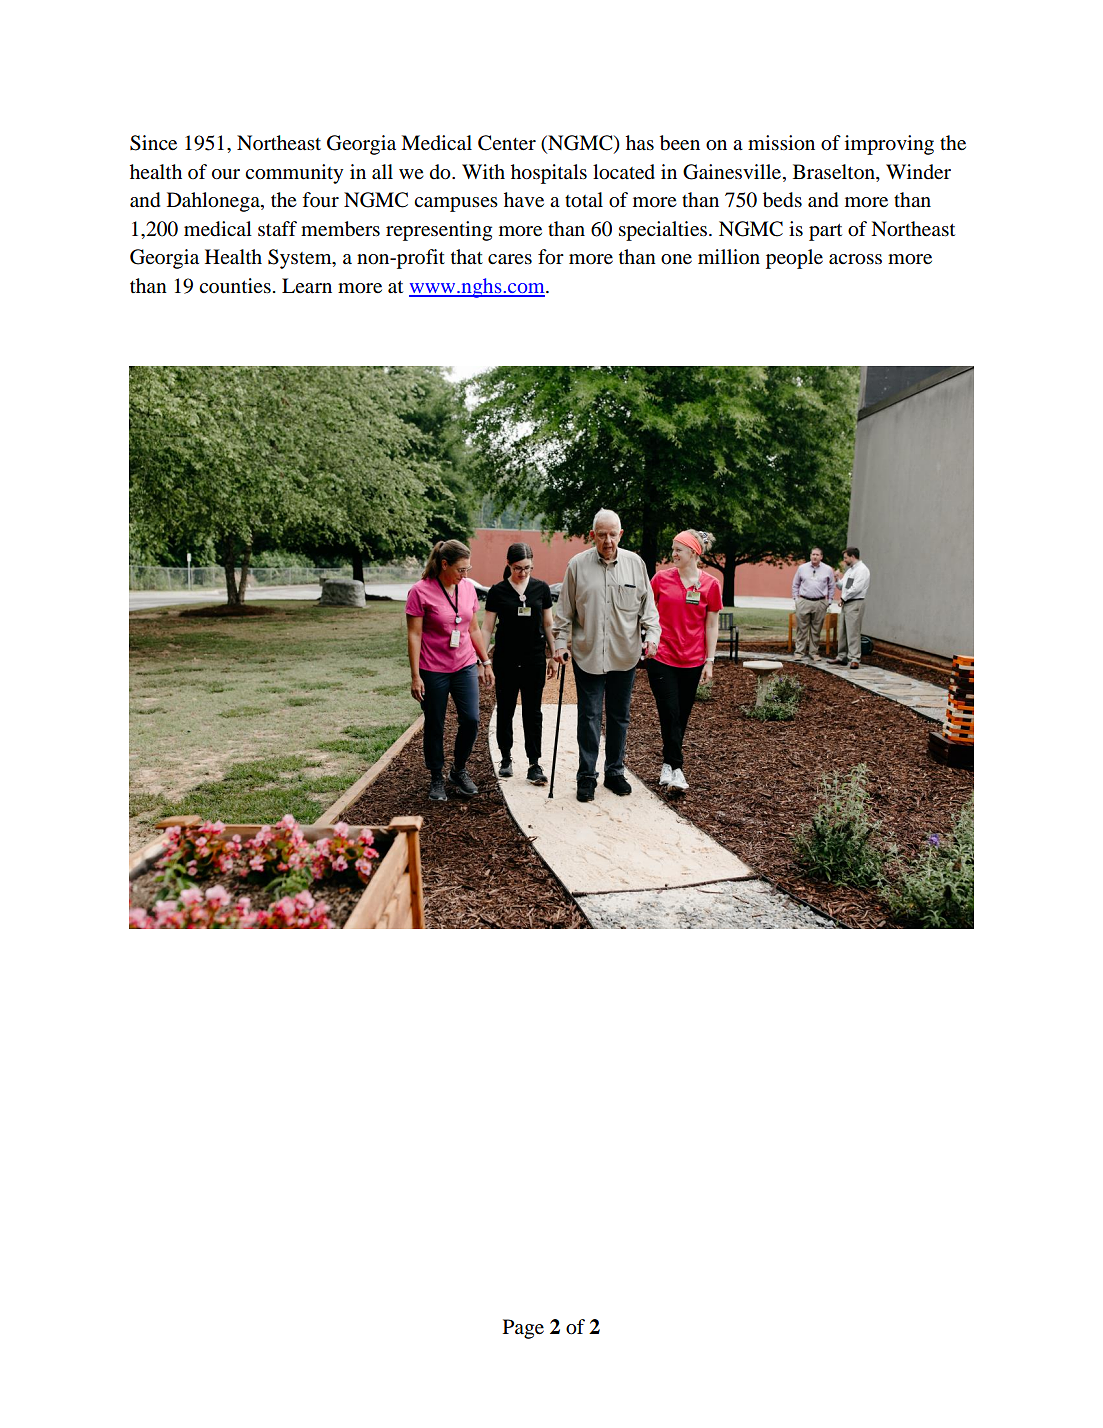 This screenshot has height=1428, width=1103. I want to click on community, so click(294, 174).
